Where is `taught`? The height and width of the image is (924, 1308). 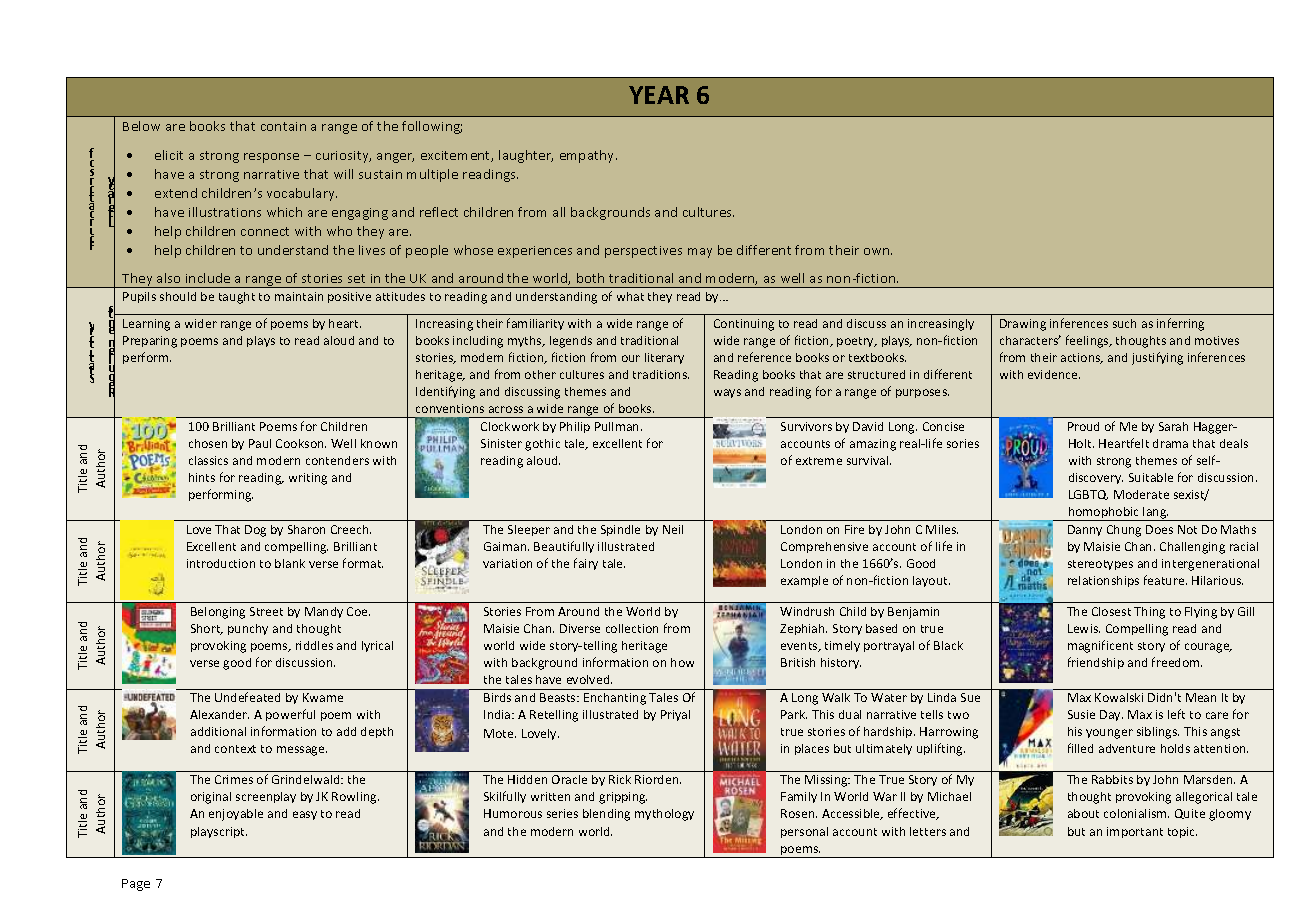
taught is located at coordinates (237, 298).
